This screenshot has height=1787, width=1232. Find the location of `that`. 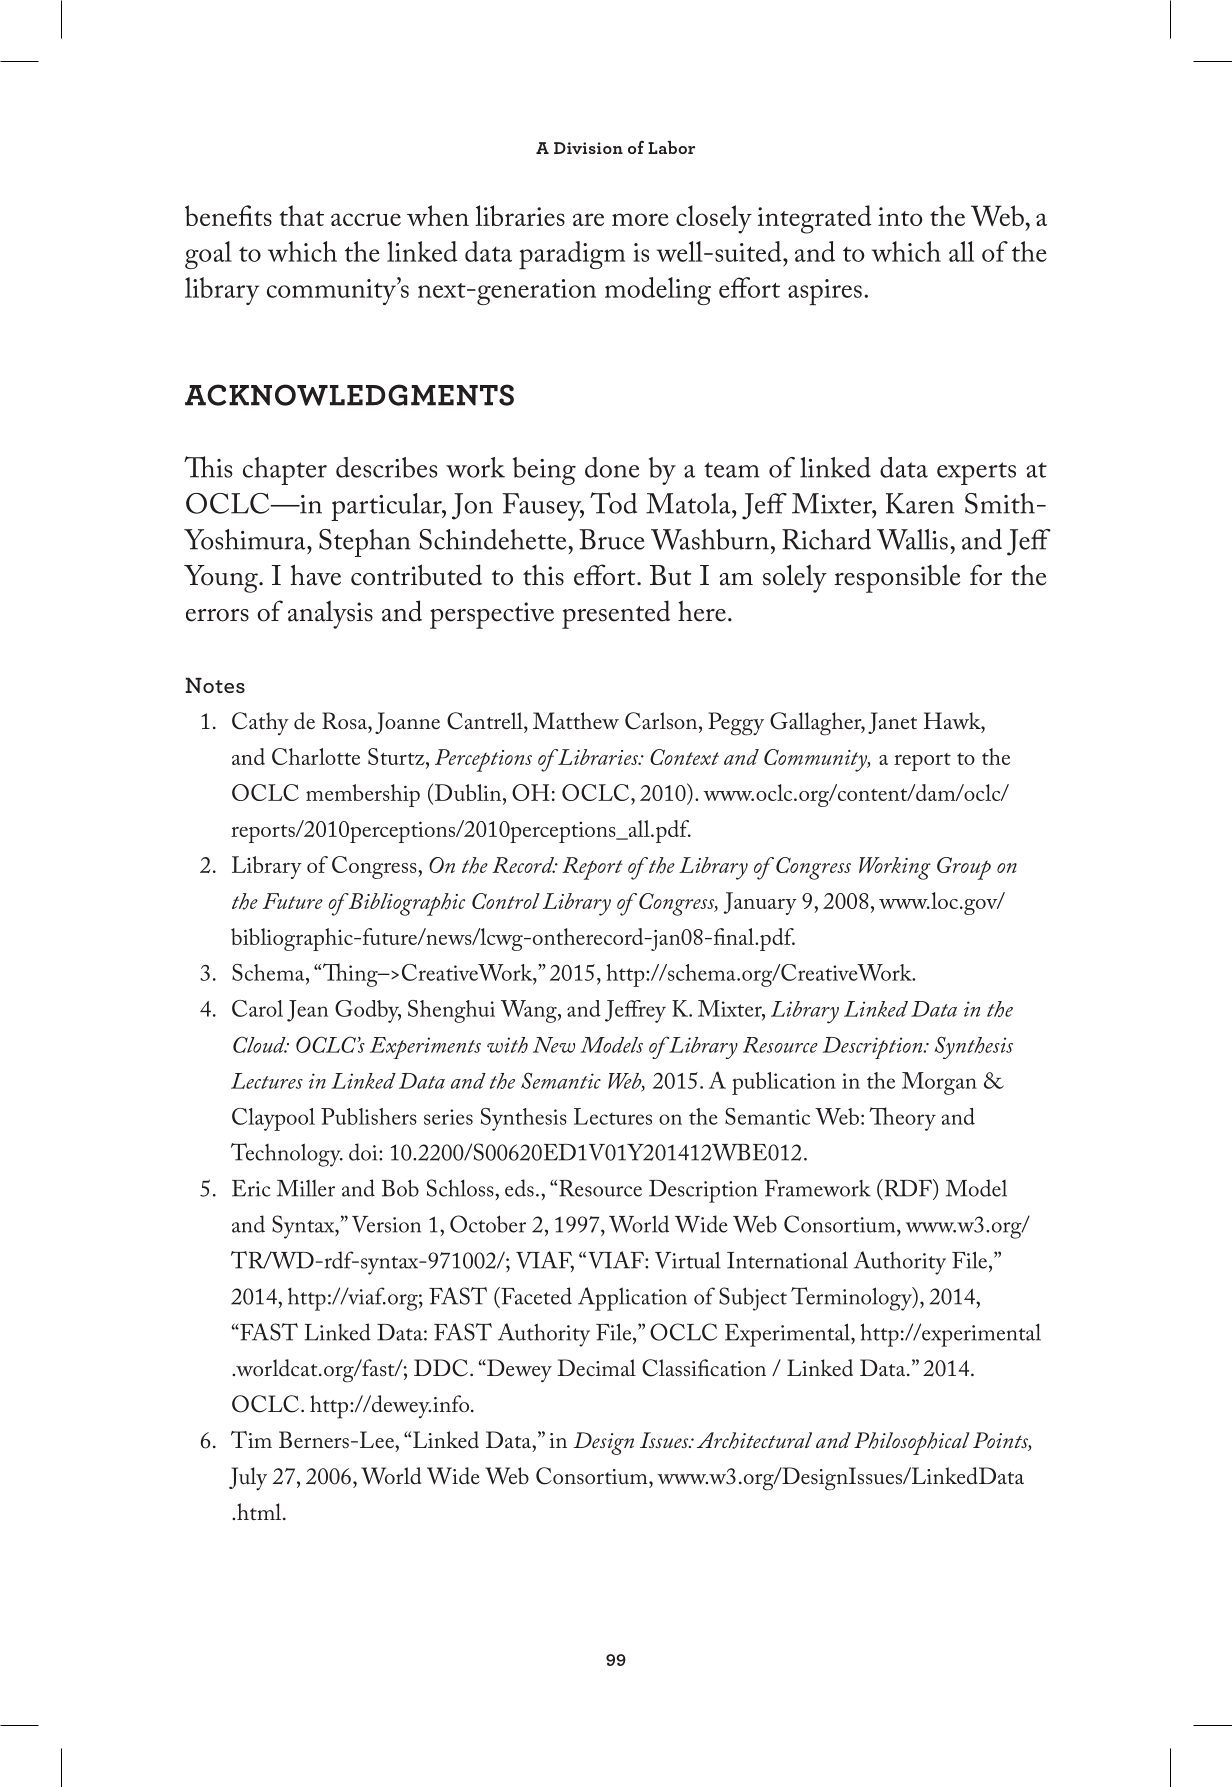

that is located at coordinates (302, 215).
